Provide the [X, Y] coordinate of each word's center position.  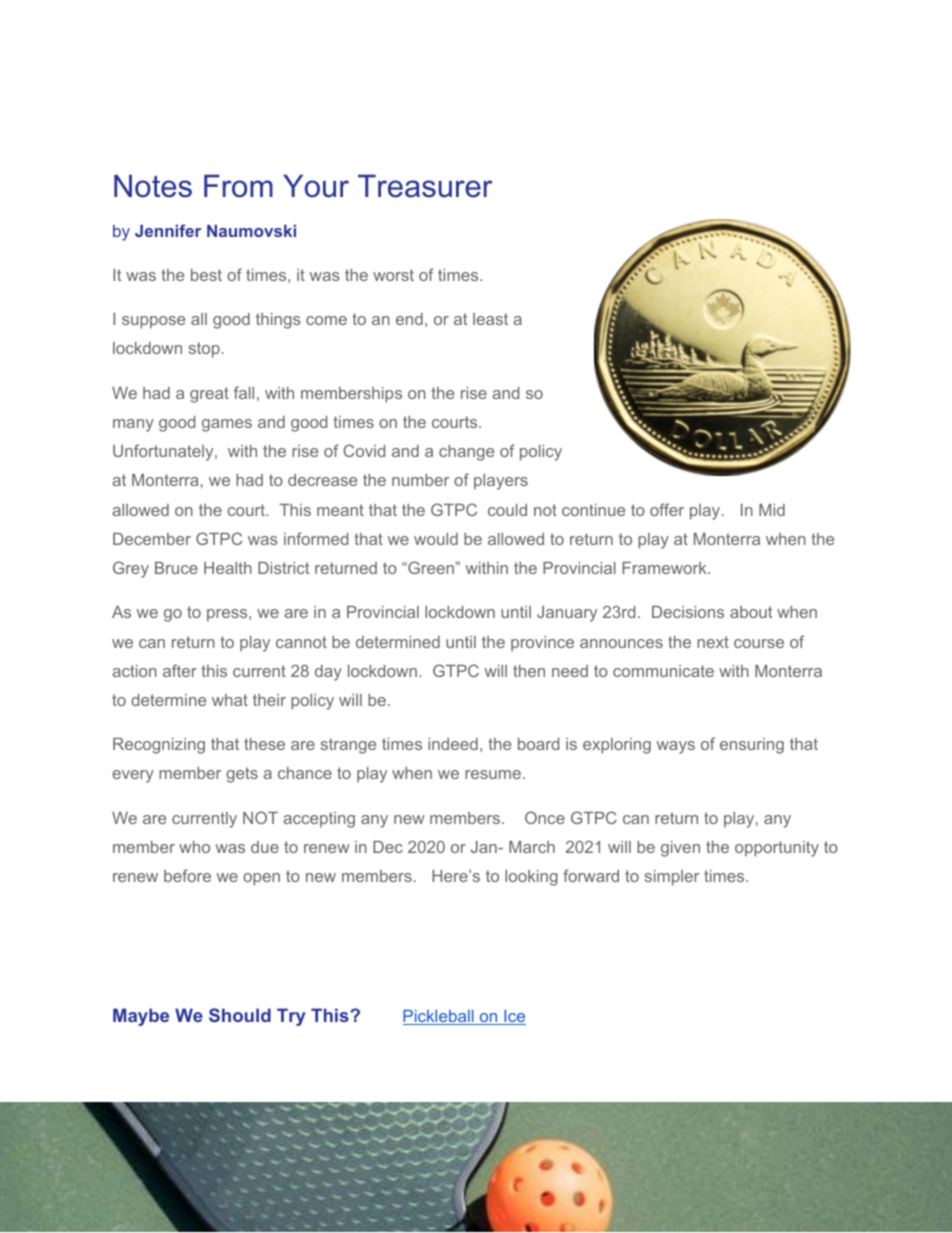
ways [676, 747]
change [466, 453]
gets [242, 775]
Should [240, 1015]
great [209, 395]
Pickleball [439, 1017]
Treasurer [425, 186]
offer [667, 509]
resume [493, 774]
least [490, 319]
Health [228, 568]
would [436, 539]
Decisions [688, 612]
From [238, 186]
